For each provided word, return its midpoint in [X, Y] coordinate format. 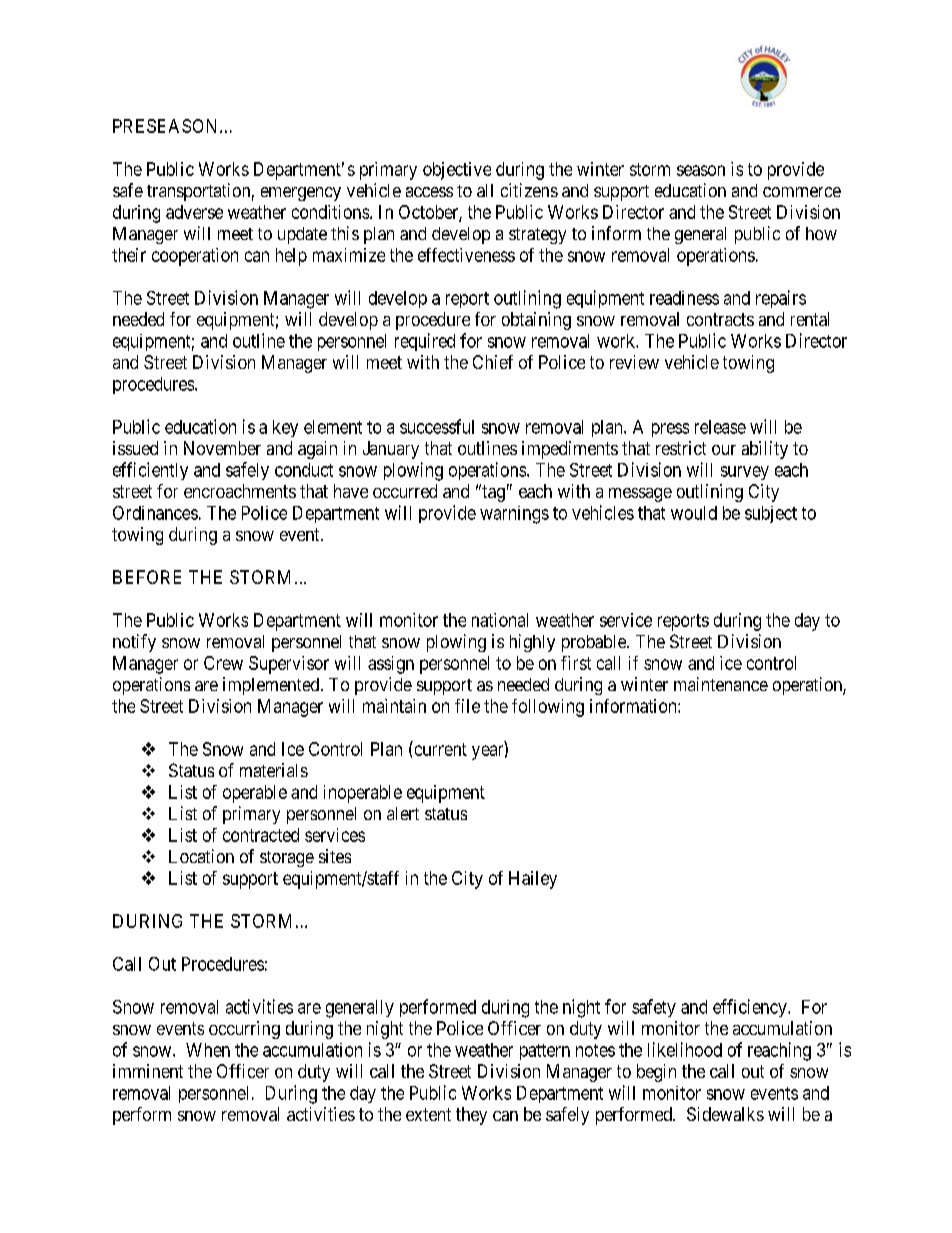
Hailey [533, 880]
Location [201, 856]
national [500, 620]
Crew [223, 663]
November [222, 448]
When [208, 1050]
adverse [194, 212]
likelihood [685, 1049]
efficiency [751, 1008]
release [720, 427]
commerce [802, 192]
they [471, 1116]
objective [457, 171]
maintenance [721, 684]
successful [437, 426]
